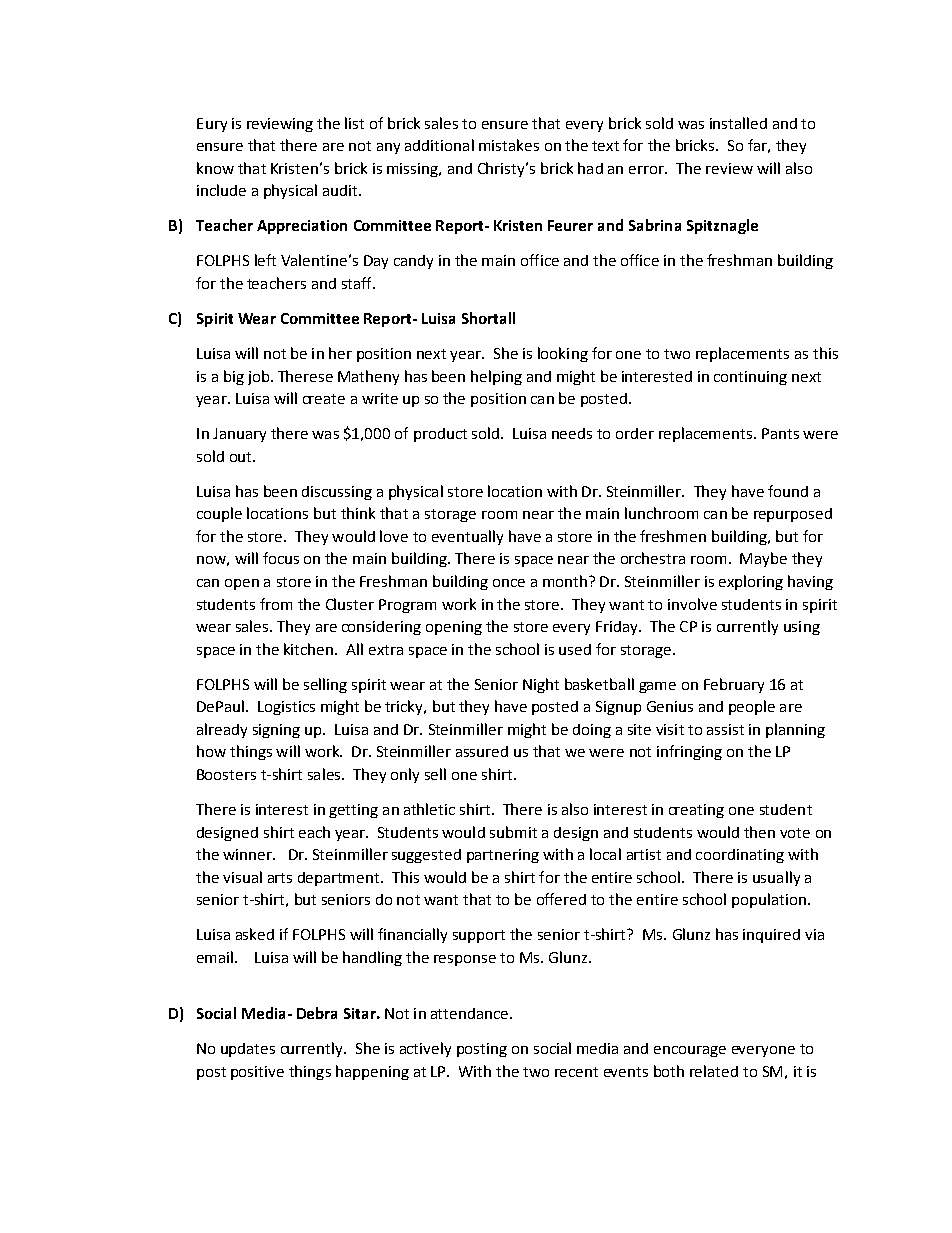 This page has height=1233, width=952. I want to click on coordinating, so click(740, 856).
